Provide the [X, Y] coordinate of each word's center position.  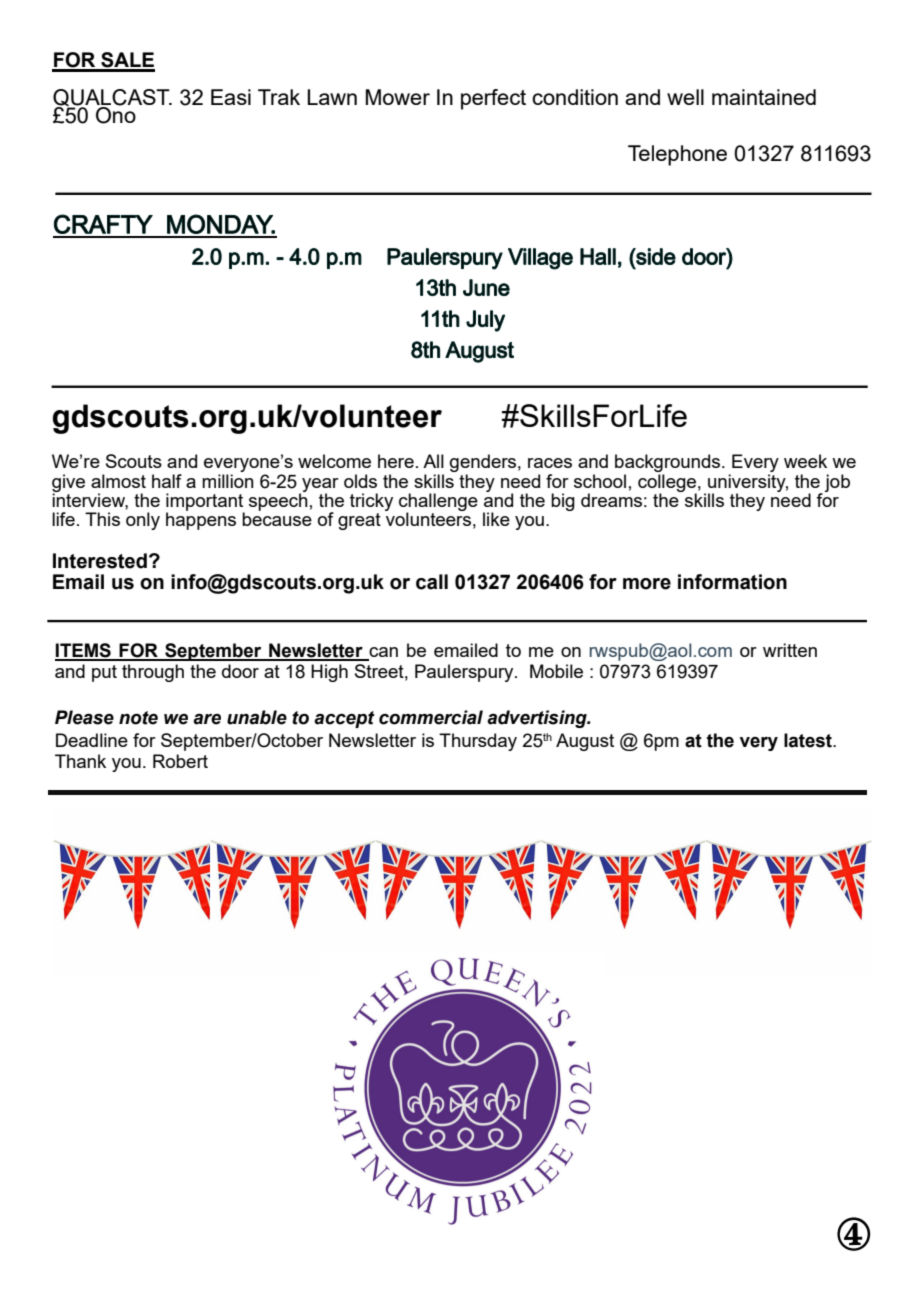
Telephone [677, 155]
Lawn [332, 97]
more [647, 584]
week [805, 461]
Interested [100, 561]
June [486, 287]
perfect [493, 99]
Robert [180, 761]
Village [540, 259]
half [167, 481]
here [396, 461]
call [432, 582]
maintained [764, 97]
